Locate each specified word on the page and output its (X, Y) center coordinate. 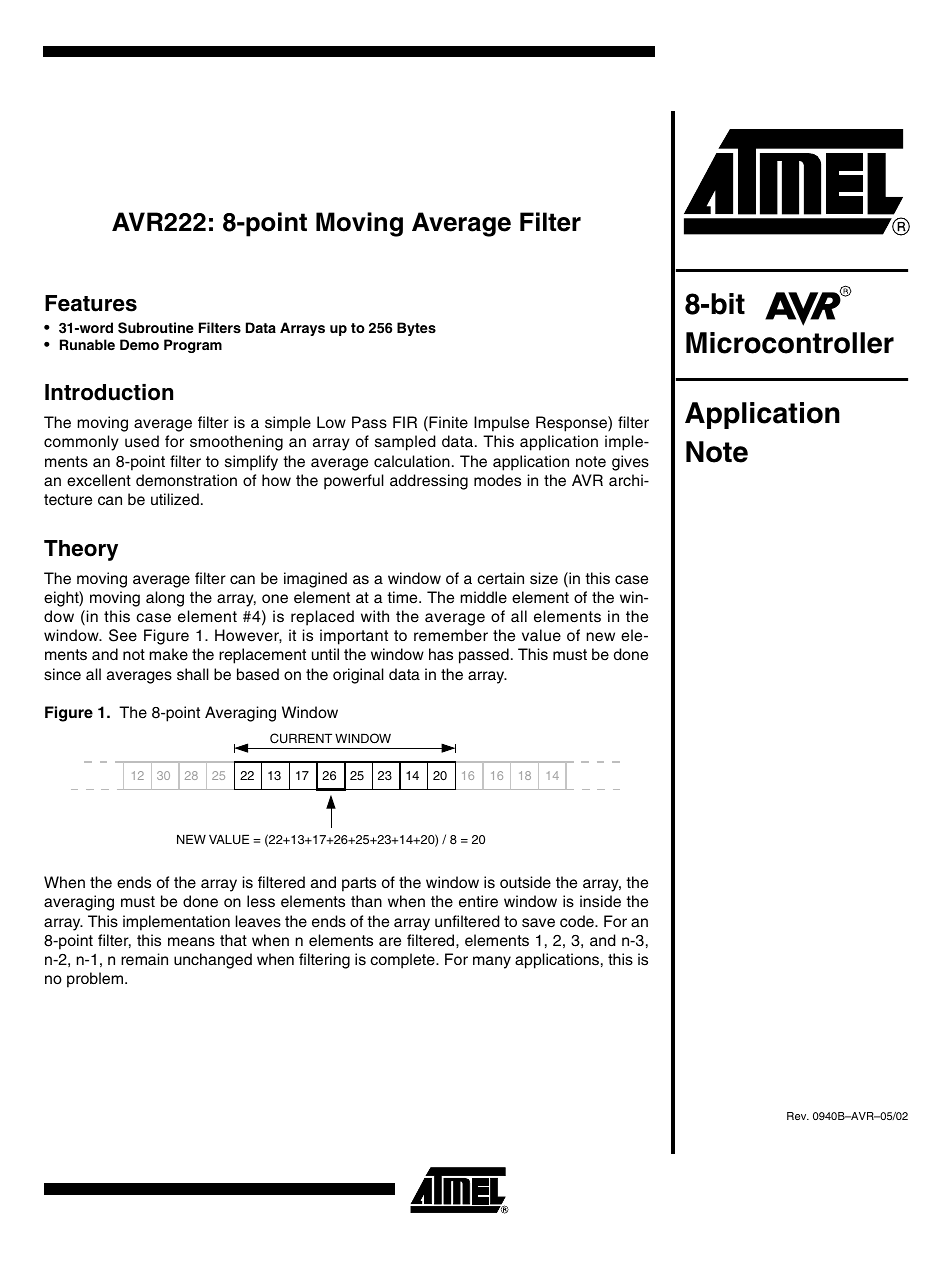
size (544, 578)
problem (96, 980)
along (165, 599)
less (261, 901)
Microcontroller (790, 343)
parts (359, 884)
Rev (798, 1116)
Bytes (416, 329)
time (403, 597)
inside (600, 901)
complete (403, 961)
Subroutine (156, 328)
